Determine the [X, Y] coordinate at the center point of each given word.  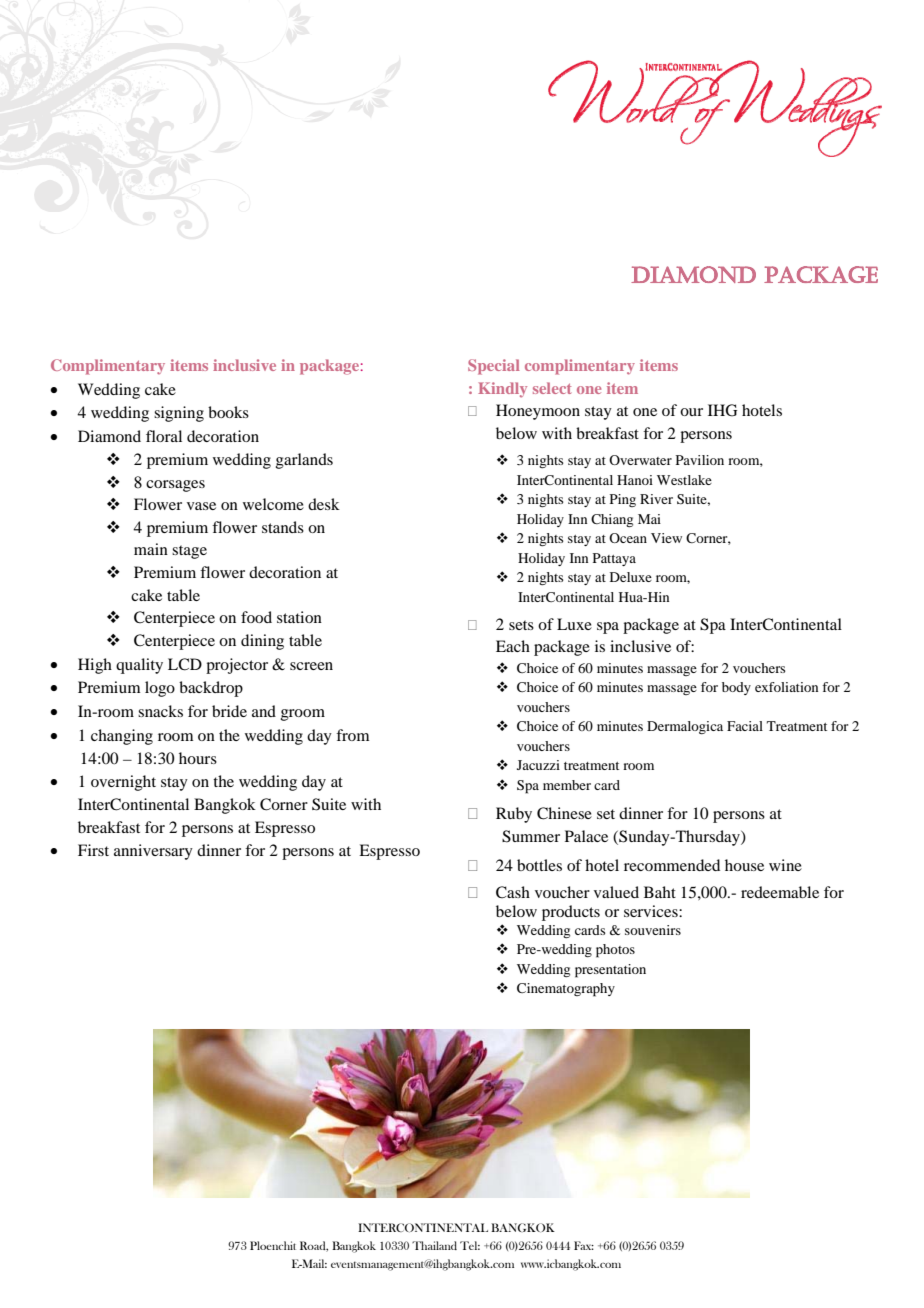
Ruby [514, 815]
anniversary [153, 852]
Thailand [434, 1245]
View [666, 538]
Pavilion [700, 460]
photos [615, 951]
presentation [610, 971]
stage [189, 552]
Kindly [502, 390]
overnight [123, 783]
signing [179, 414]
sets [521, 625]
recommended [672, 865]
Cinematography [566, 990]
